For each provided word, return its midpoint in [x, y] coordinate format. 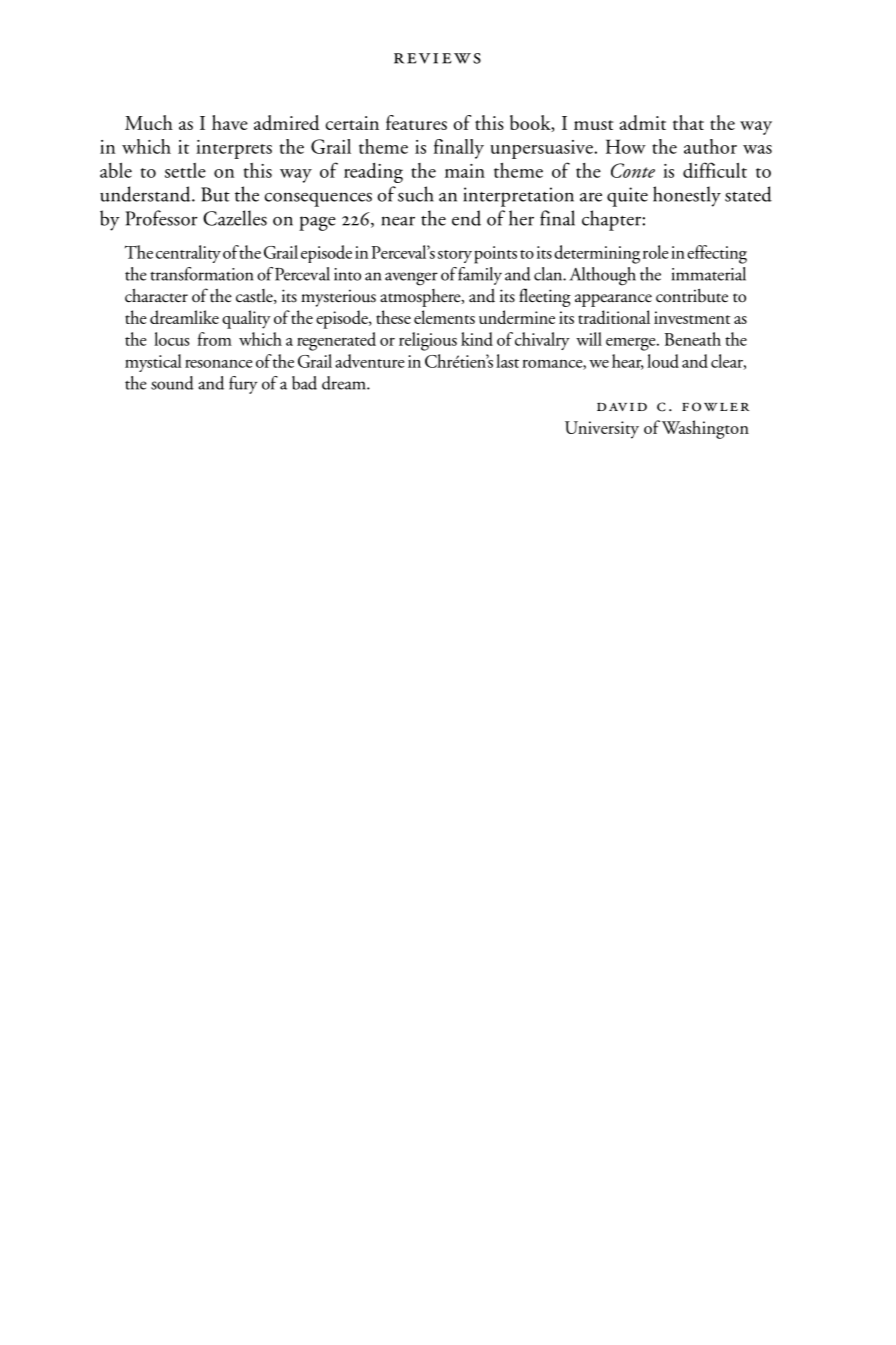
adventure [369, 361]
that [688, 122]
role [655, 252]
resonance [218, 363]
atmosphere [421, 298]
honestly [687, 196]
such [416, 194]
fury [243, 385]
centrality [188, 254]
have [230, 122]
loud [663, 361]
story [455, 256]
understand [146, 194]
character [156, 295]
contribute [692, 296]
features [416, 122]
